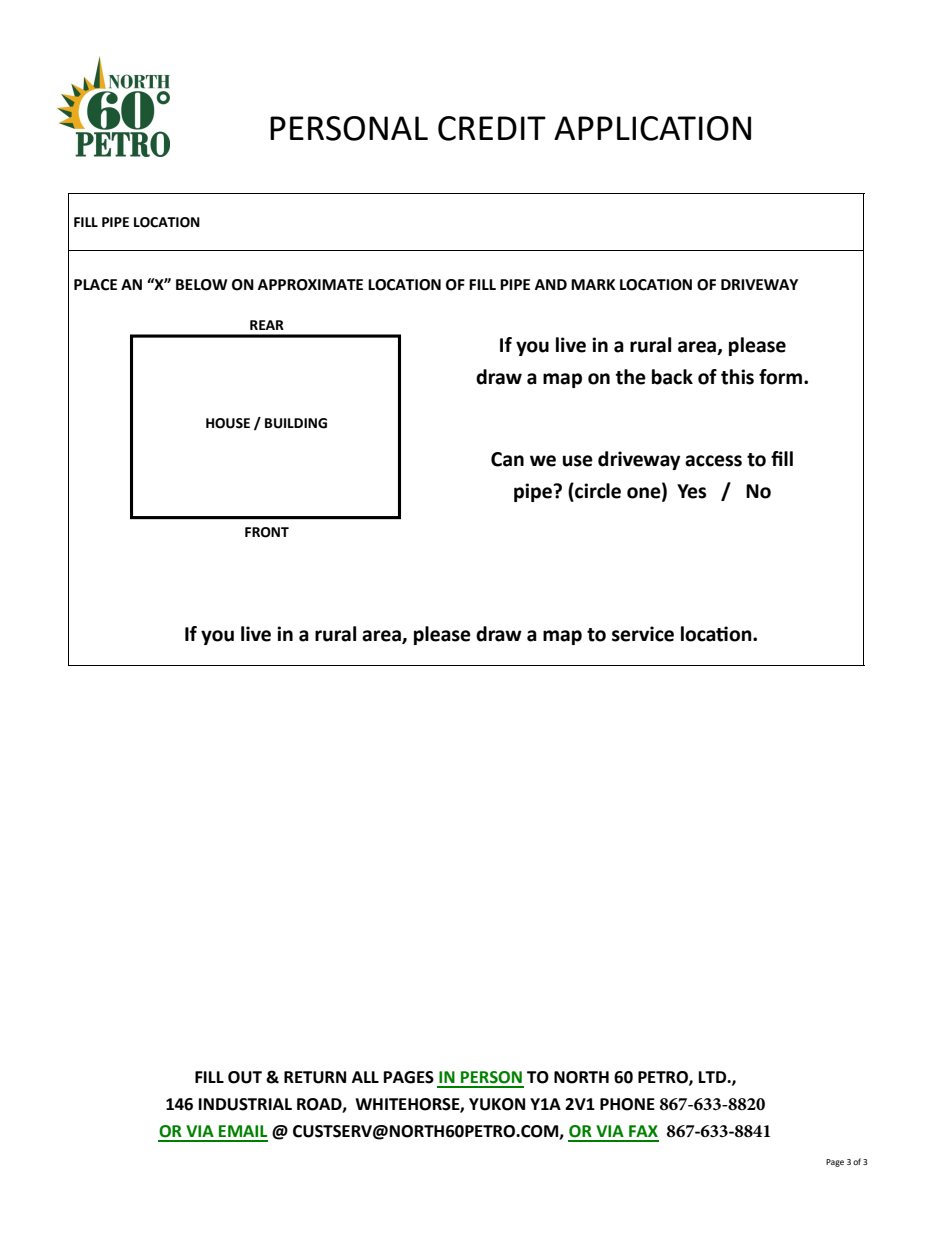 The height and width of the document is (1233, 952). I want to click on FAX, so click(643, 1131).
